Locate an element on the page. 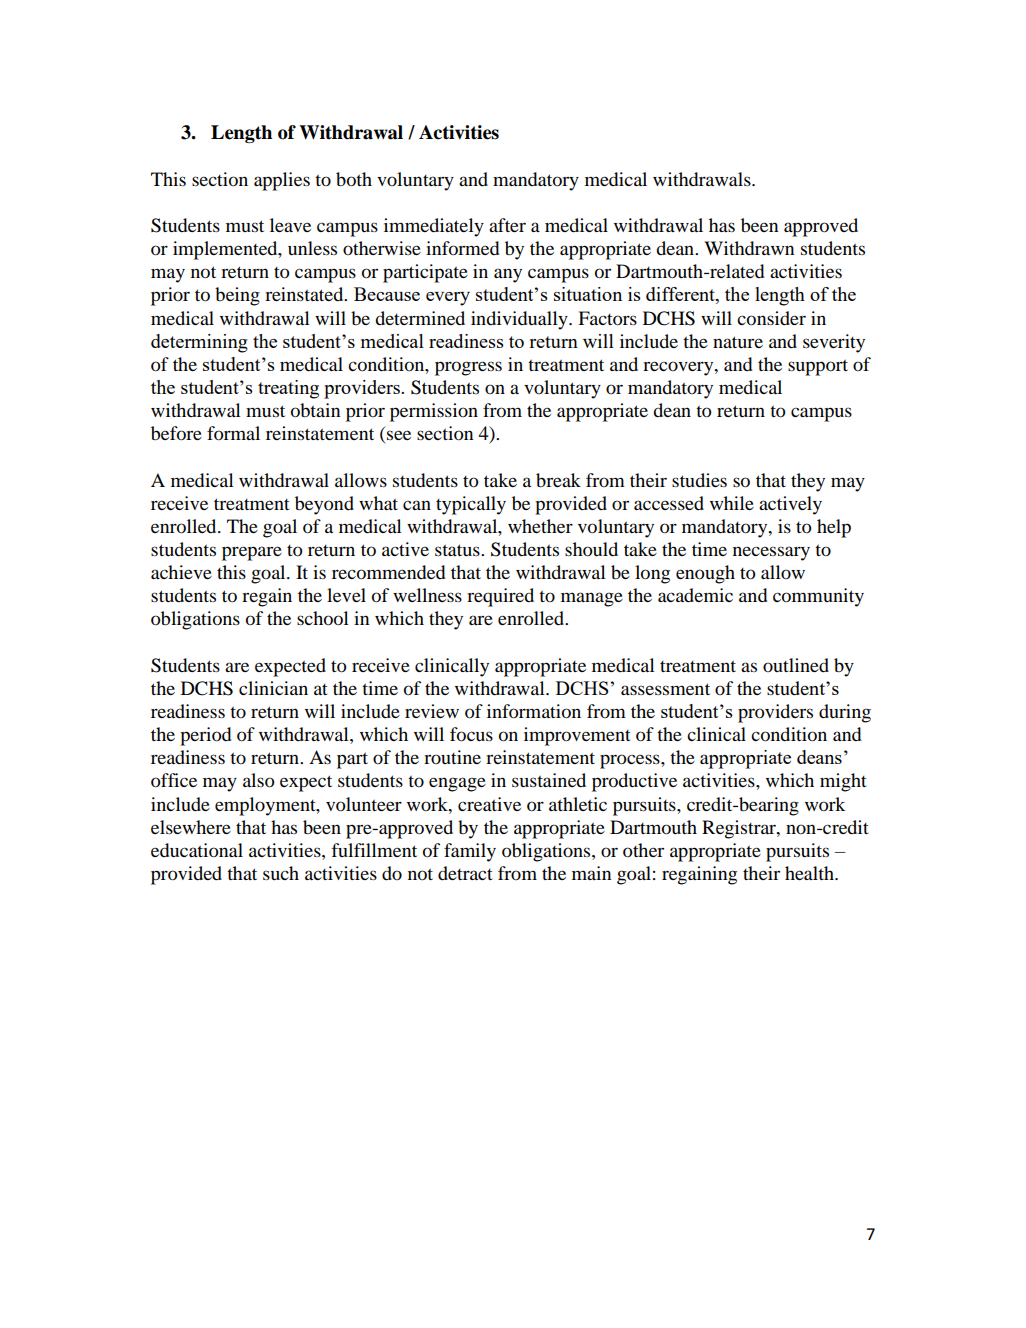  family is located at coordinates (470, 852).
